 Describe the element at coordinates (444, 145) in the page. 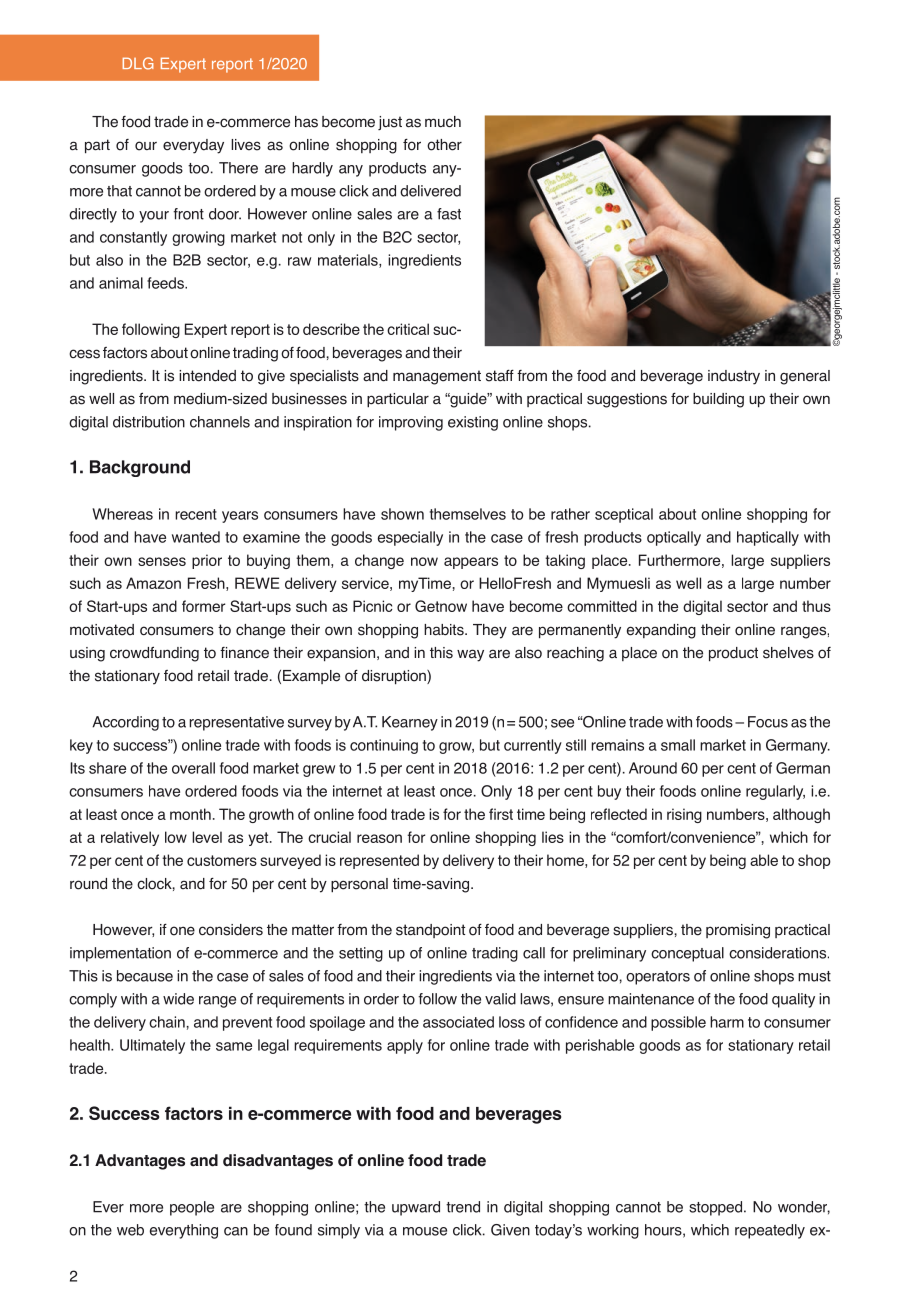

I see `other` at that location.
